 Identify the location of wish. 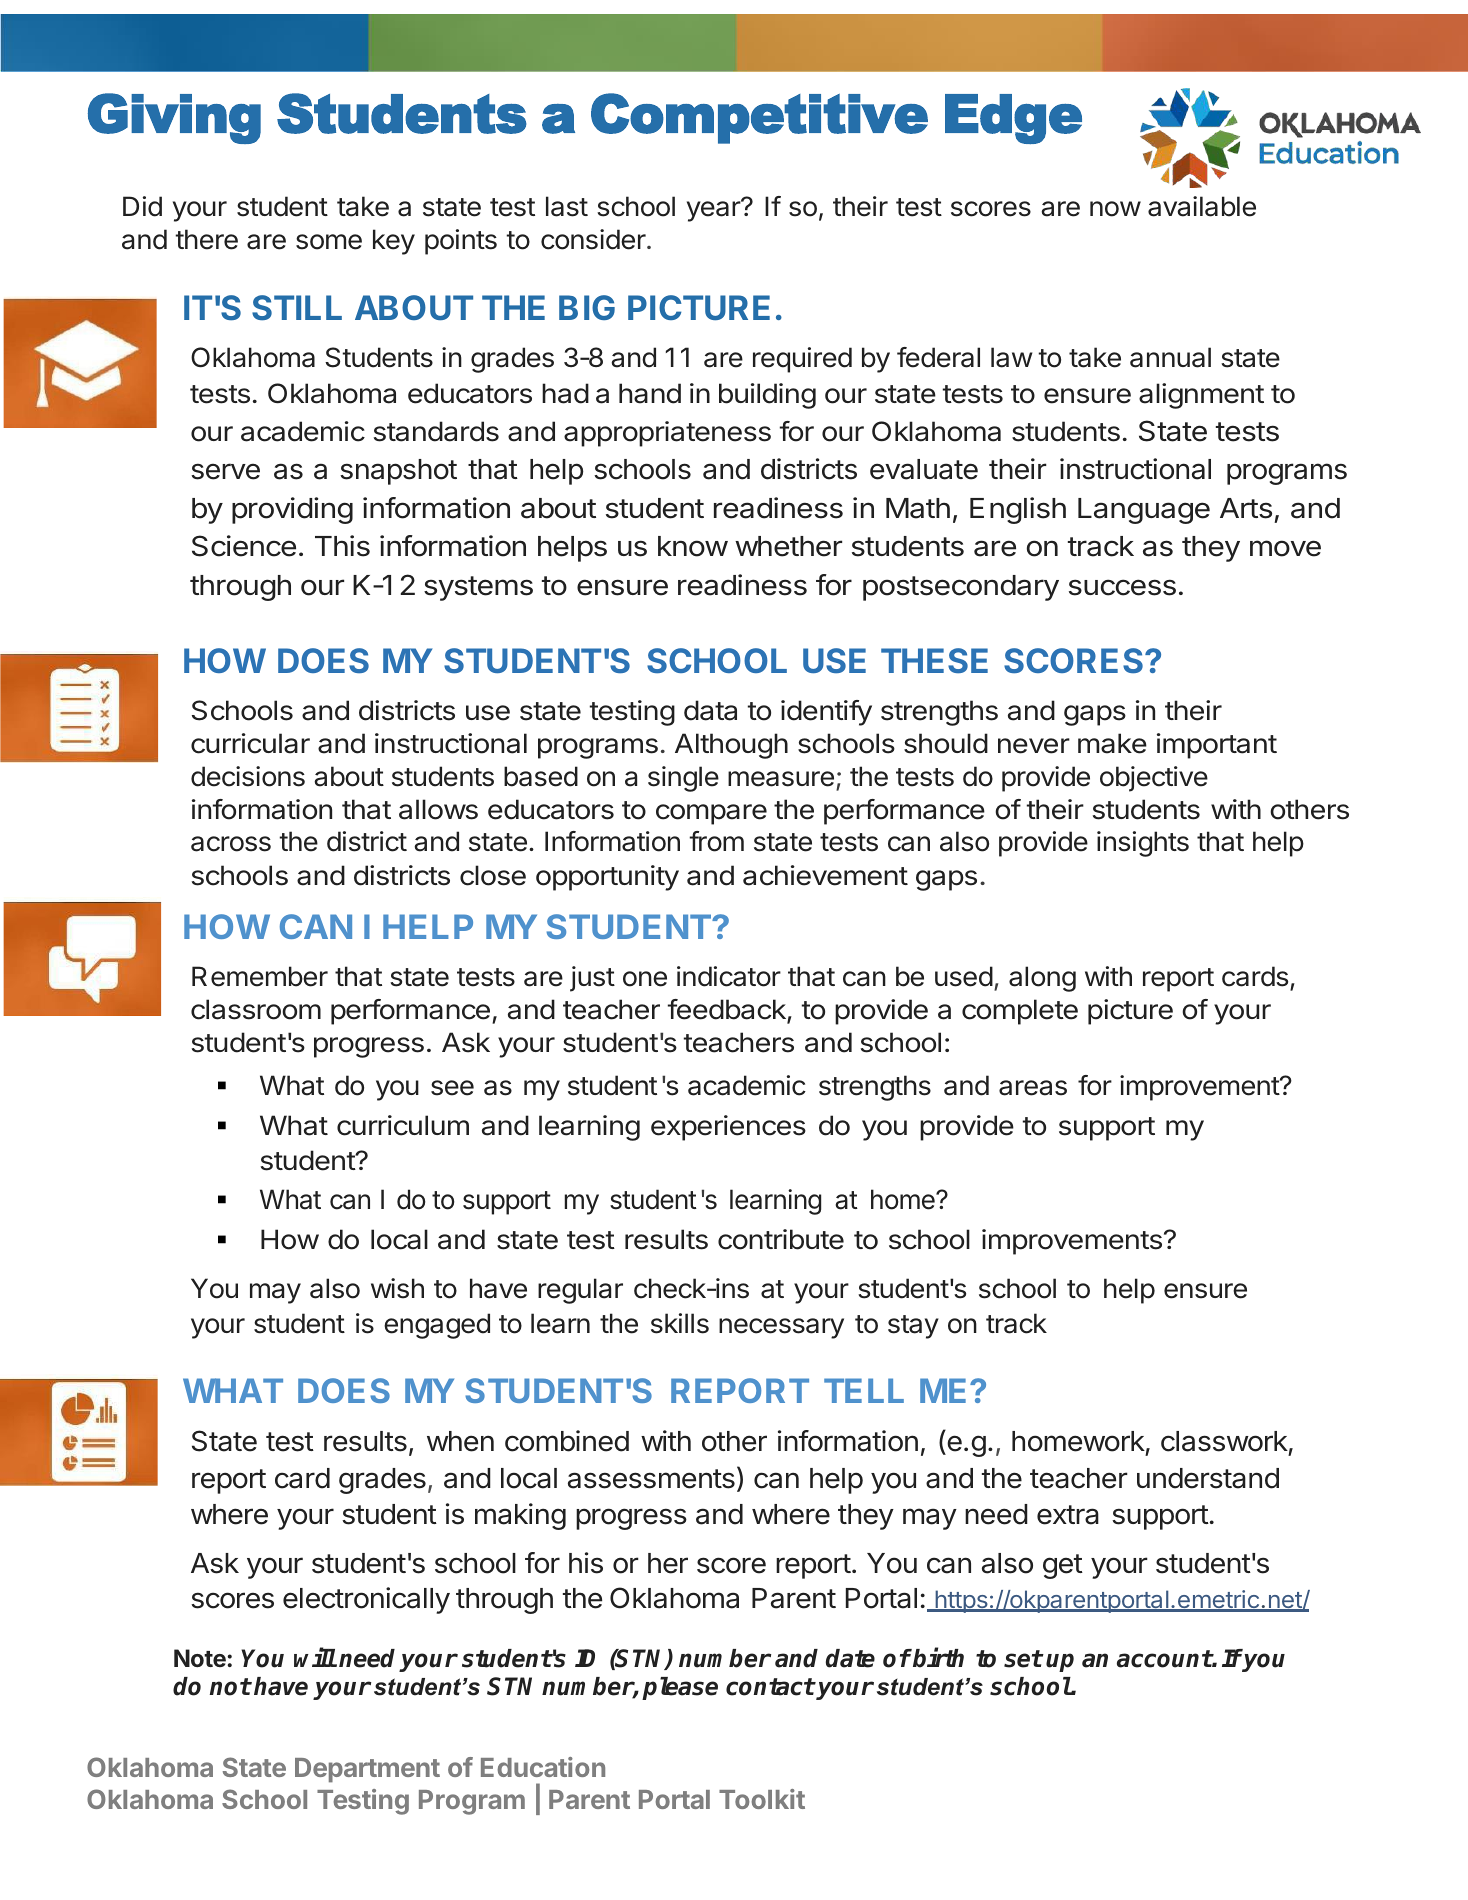
(397, 1288).
